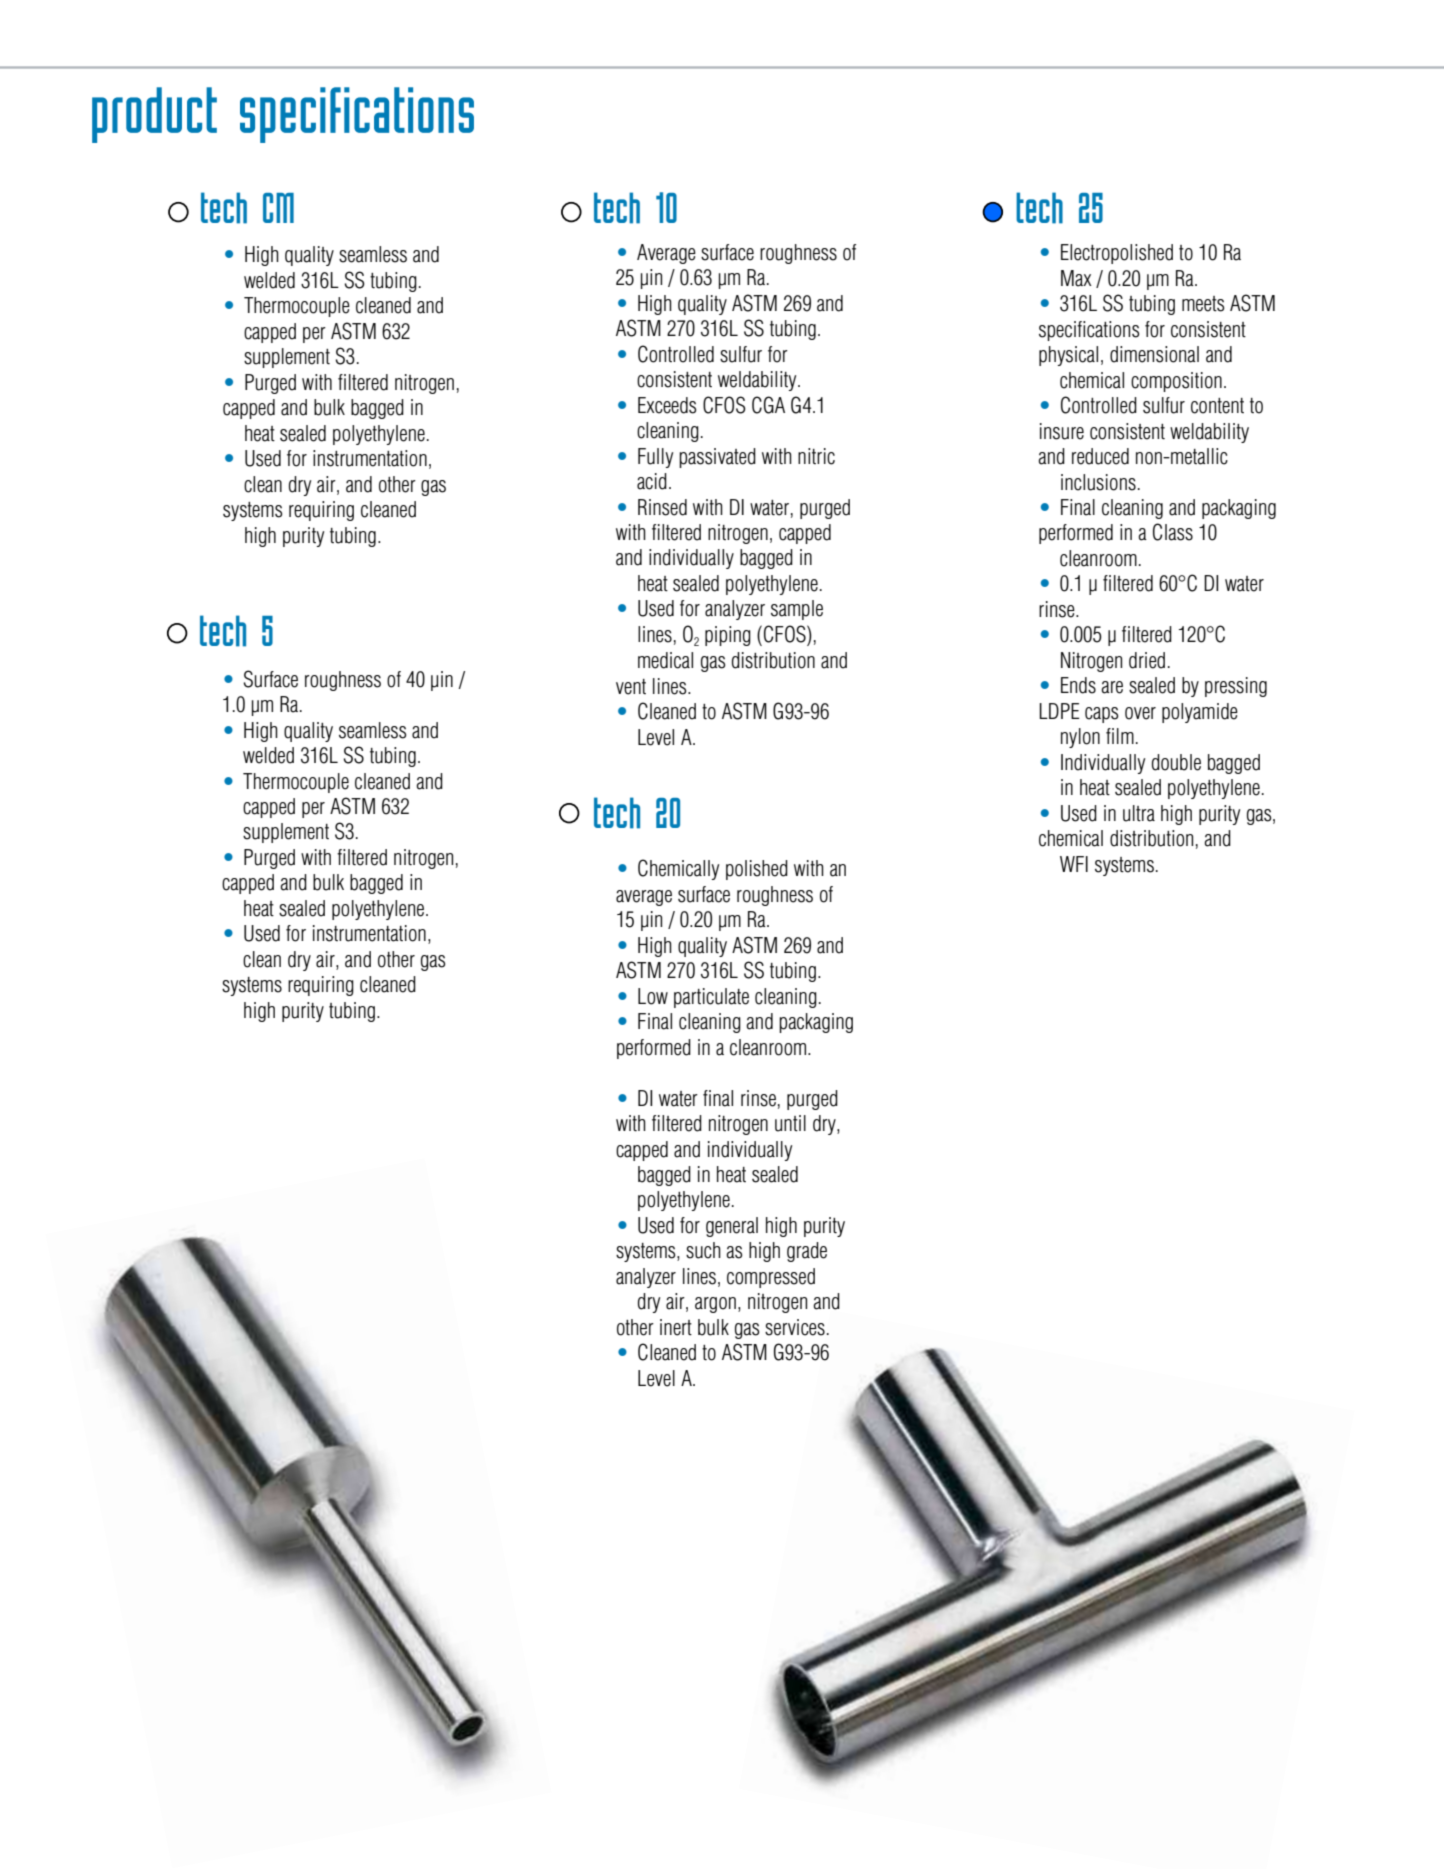  Describe the element at coordinates (154, 115) in the page. I see `product` at that location.
